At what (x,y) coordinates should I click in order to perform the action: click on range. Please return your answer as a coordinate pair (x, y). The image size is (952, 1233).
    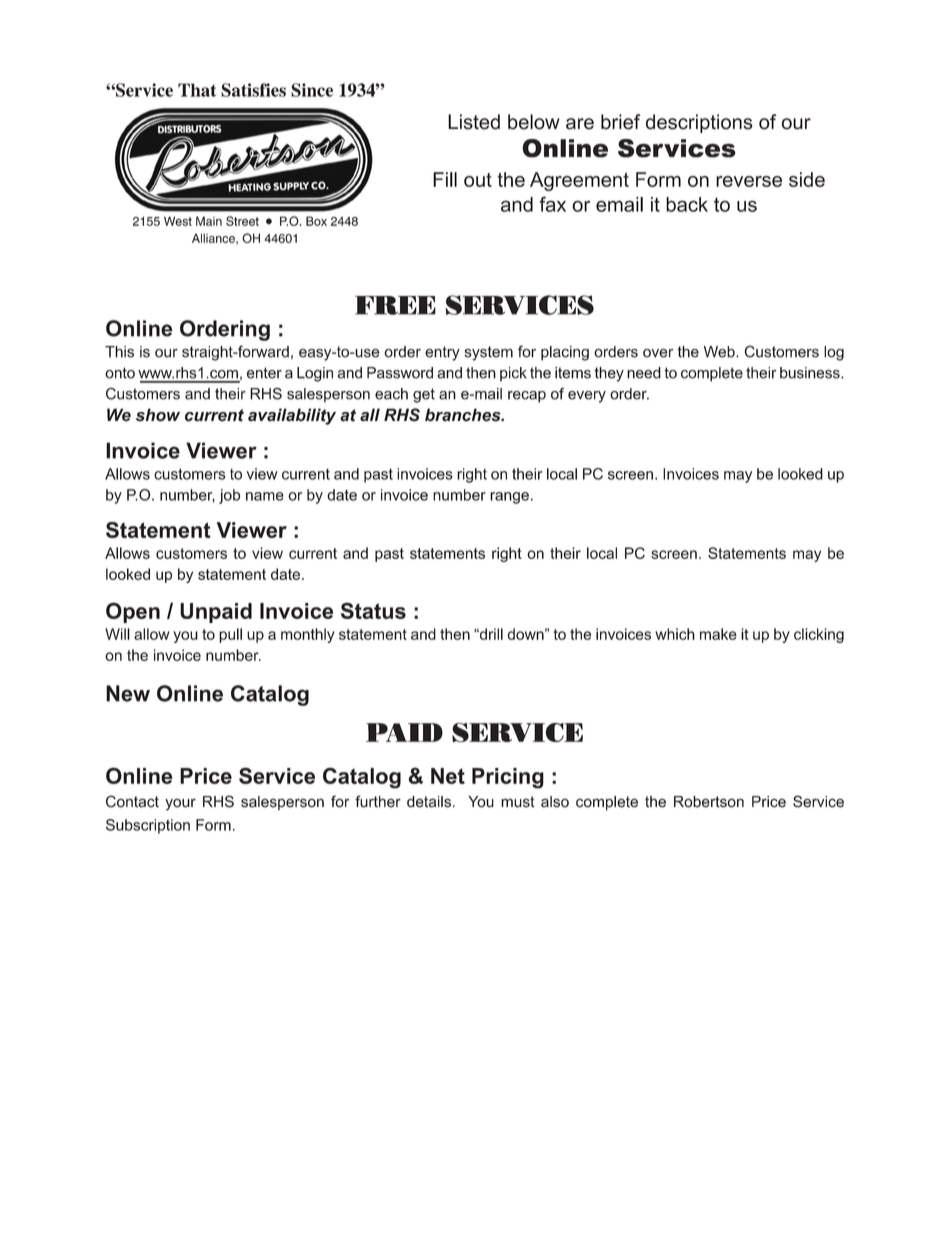
    Looking at the image, I should click on (509, 498).
